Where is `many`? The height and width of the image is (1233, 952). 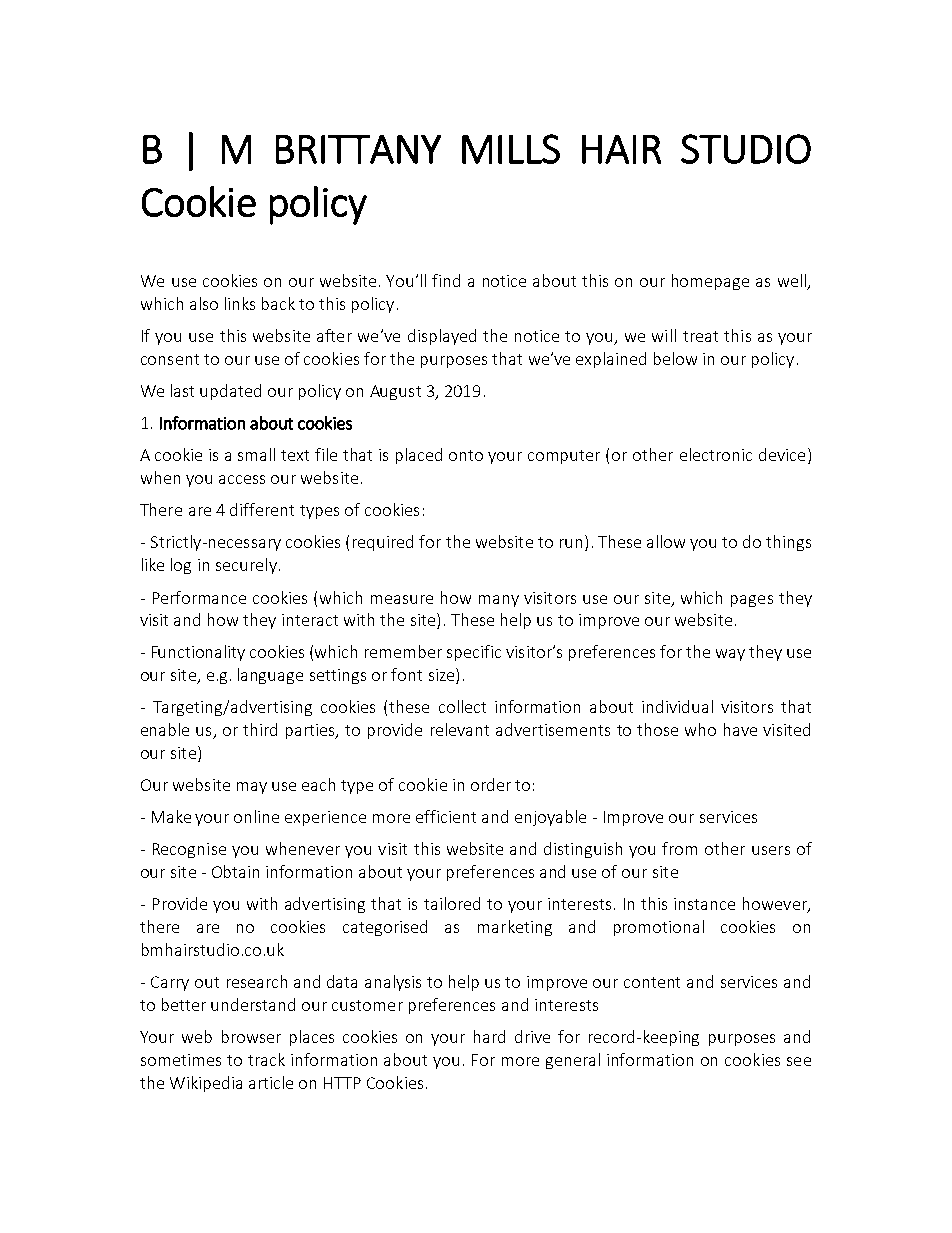
many is located at coordinates (499, 601).
